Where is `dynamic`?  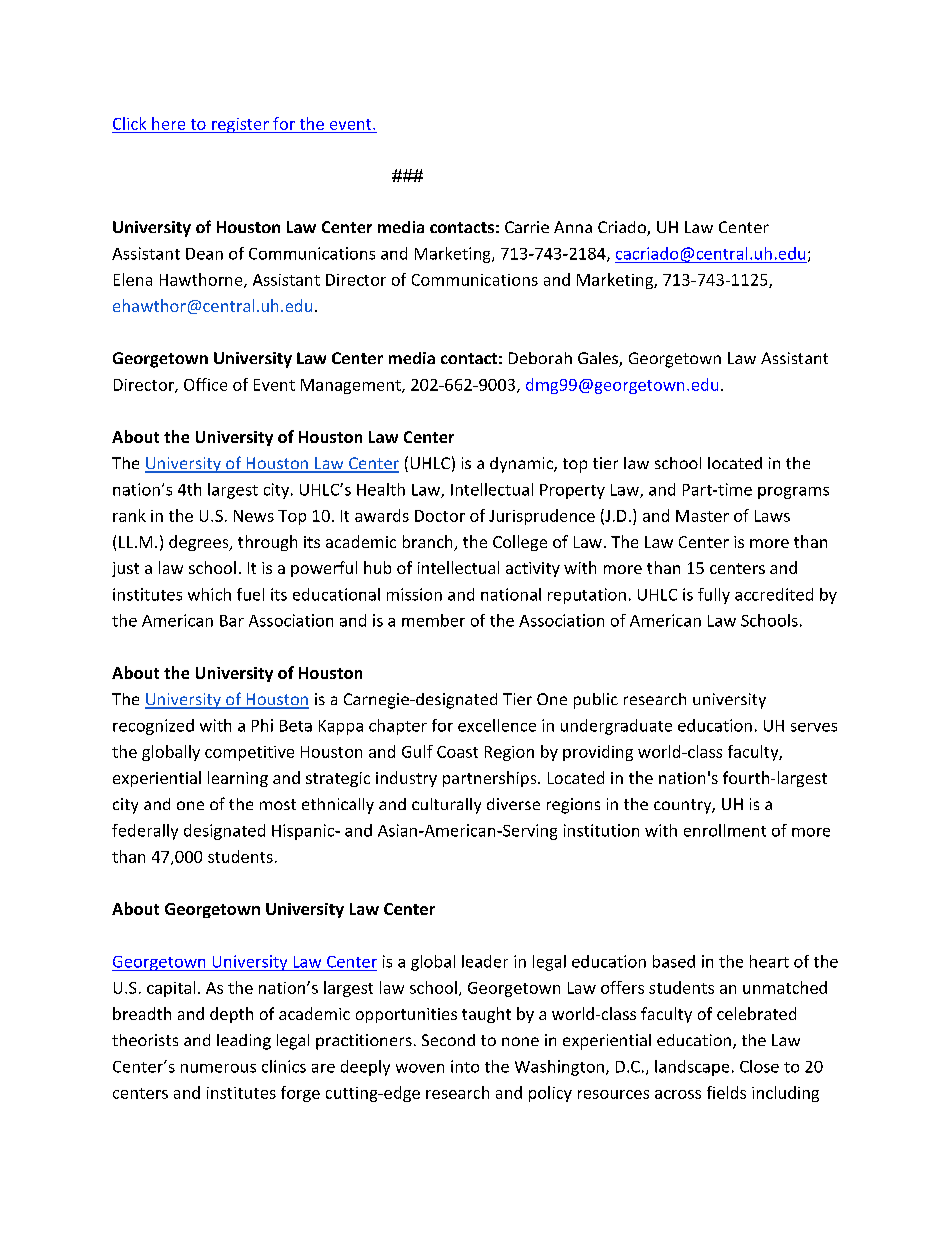
dynamic is located at coordinates (522, 465).
